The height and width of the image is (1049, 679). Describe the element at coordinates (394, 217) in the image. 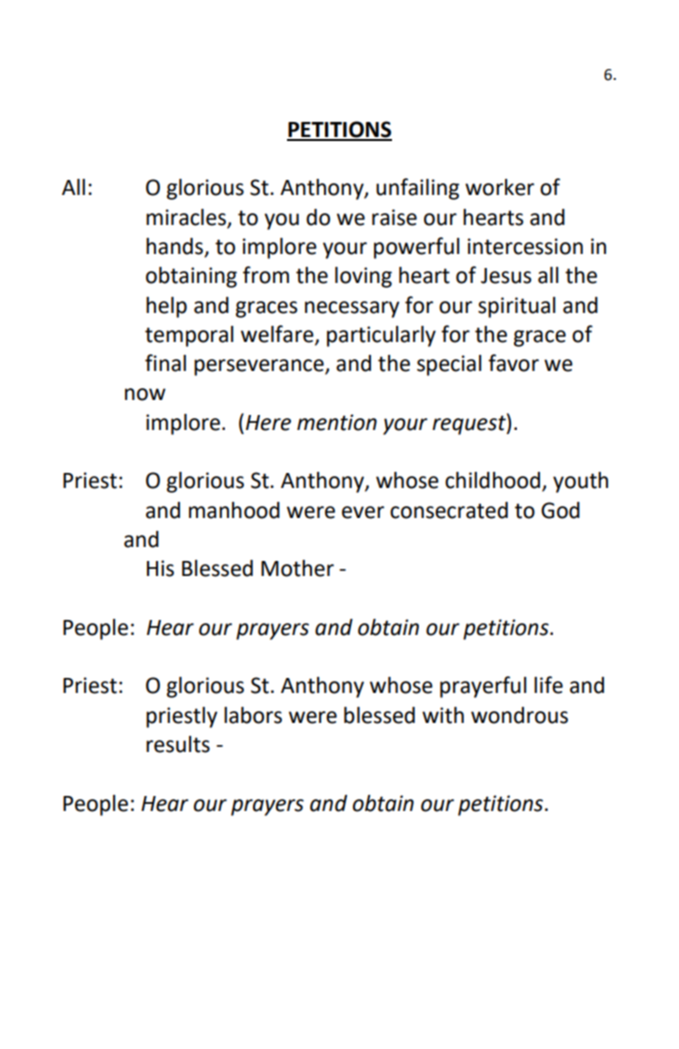

I see `raise` at that location.
